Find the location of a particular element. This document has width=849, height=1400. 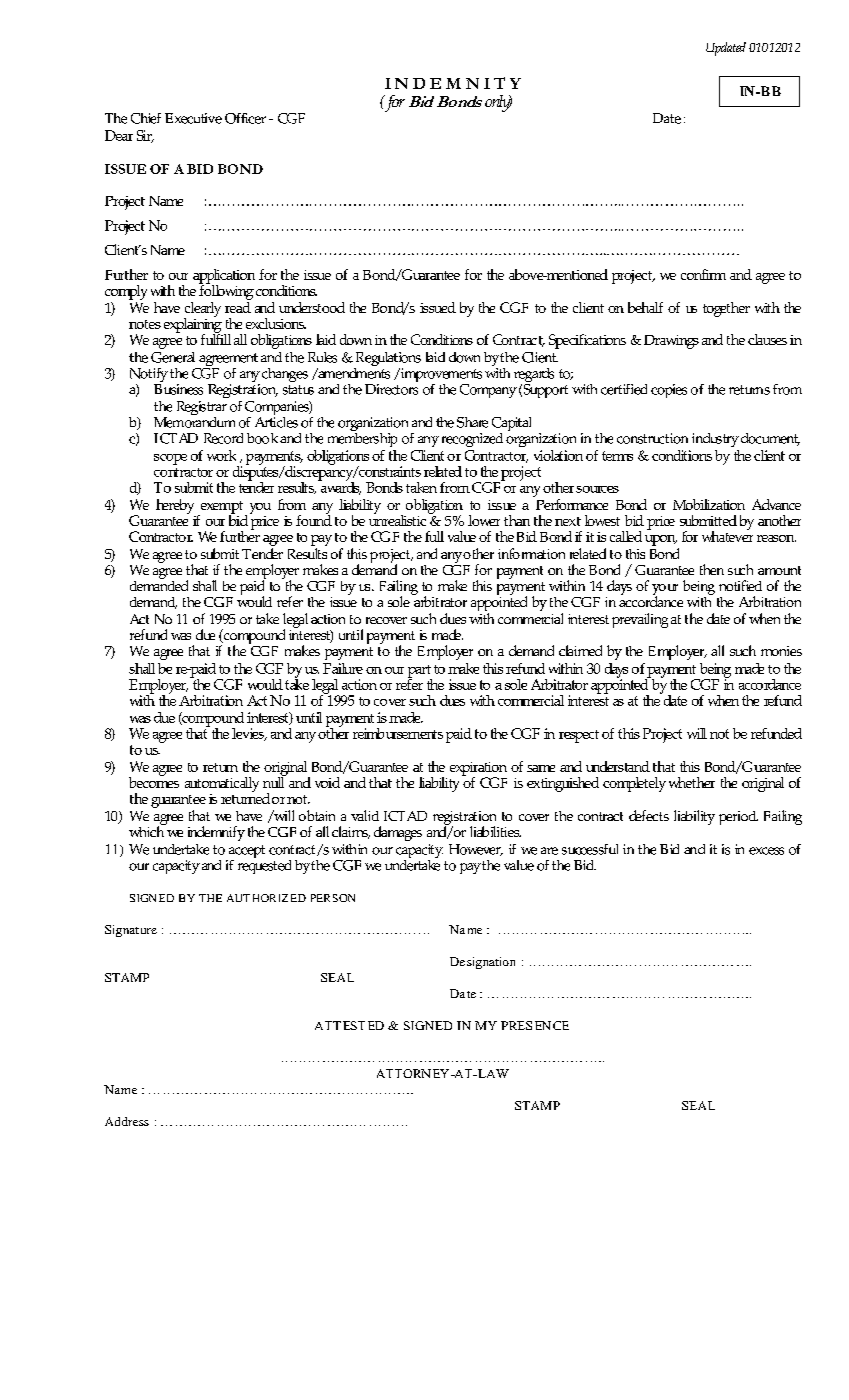

recognized is located at coordinates (472, 440).
